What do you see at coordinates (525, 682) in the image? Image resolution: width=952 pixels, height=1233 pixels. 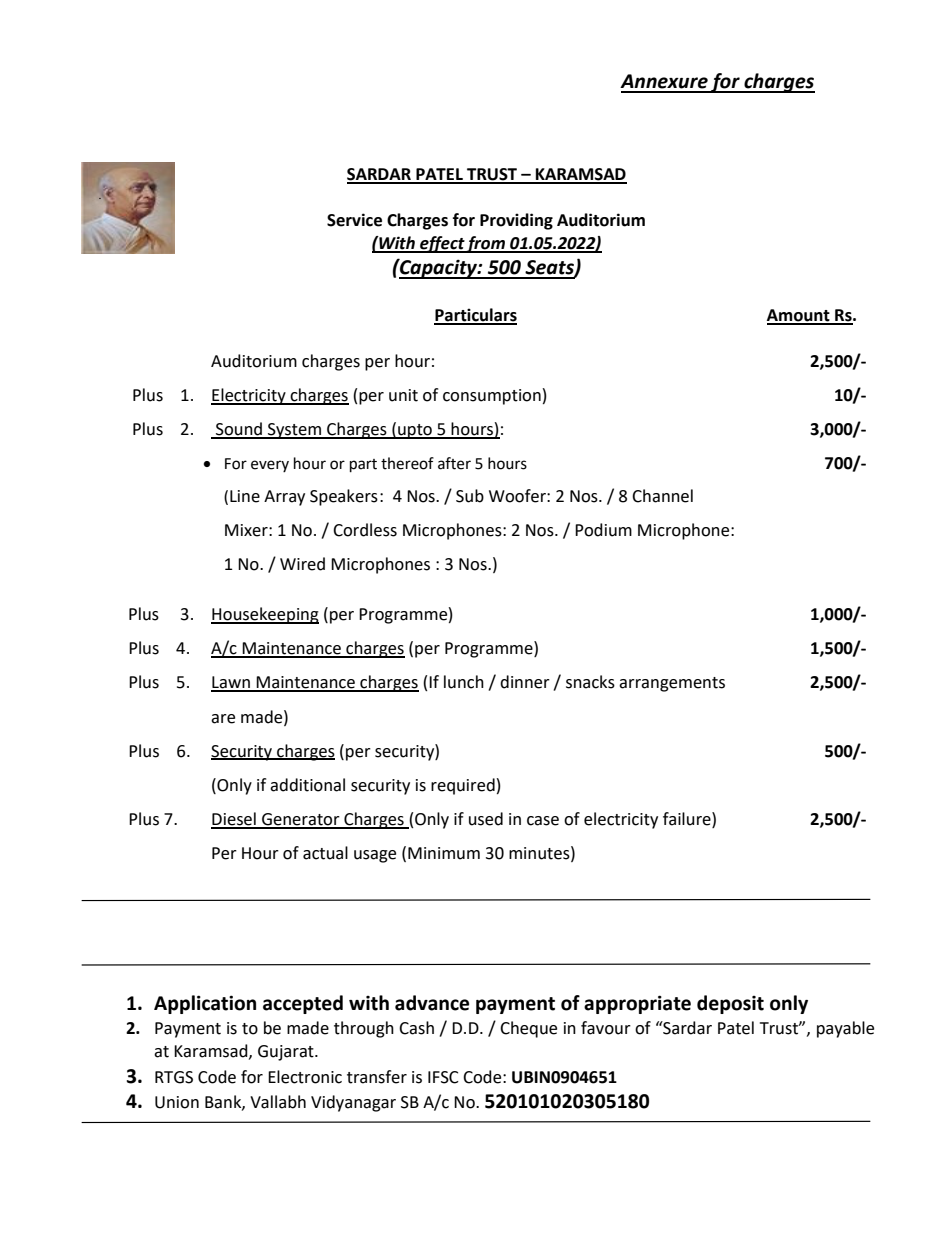 I see `dinner` at bounding box center [525, 682].
